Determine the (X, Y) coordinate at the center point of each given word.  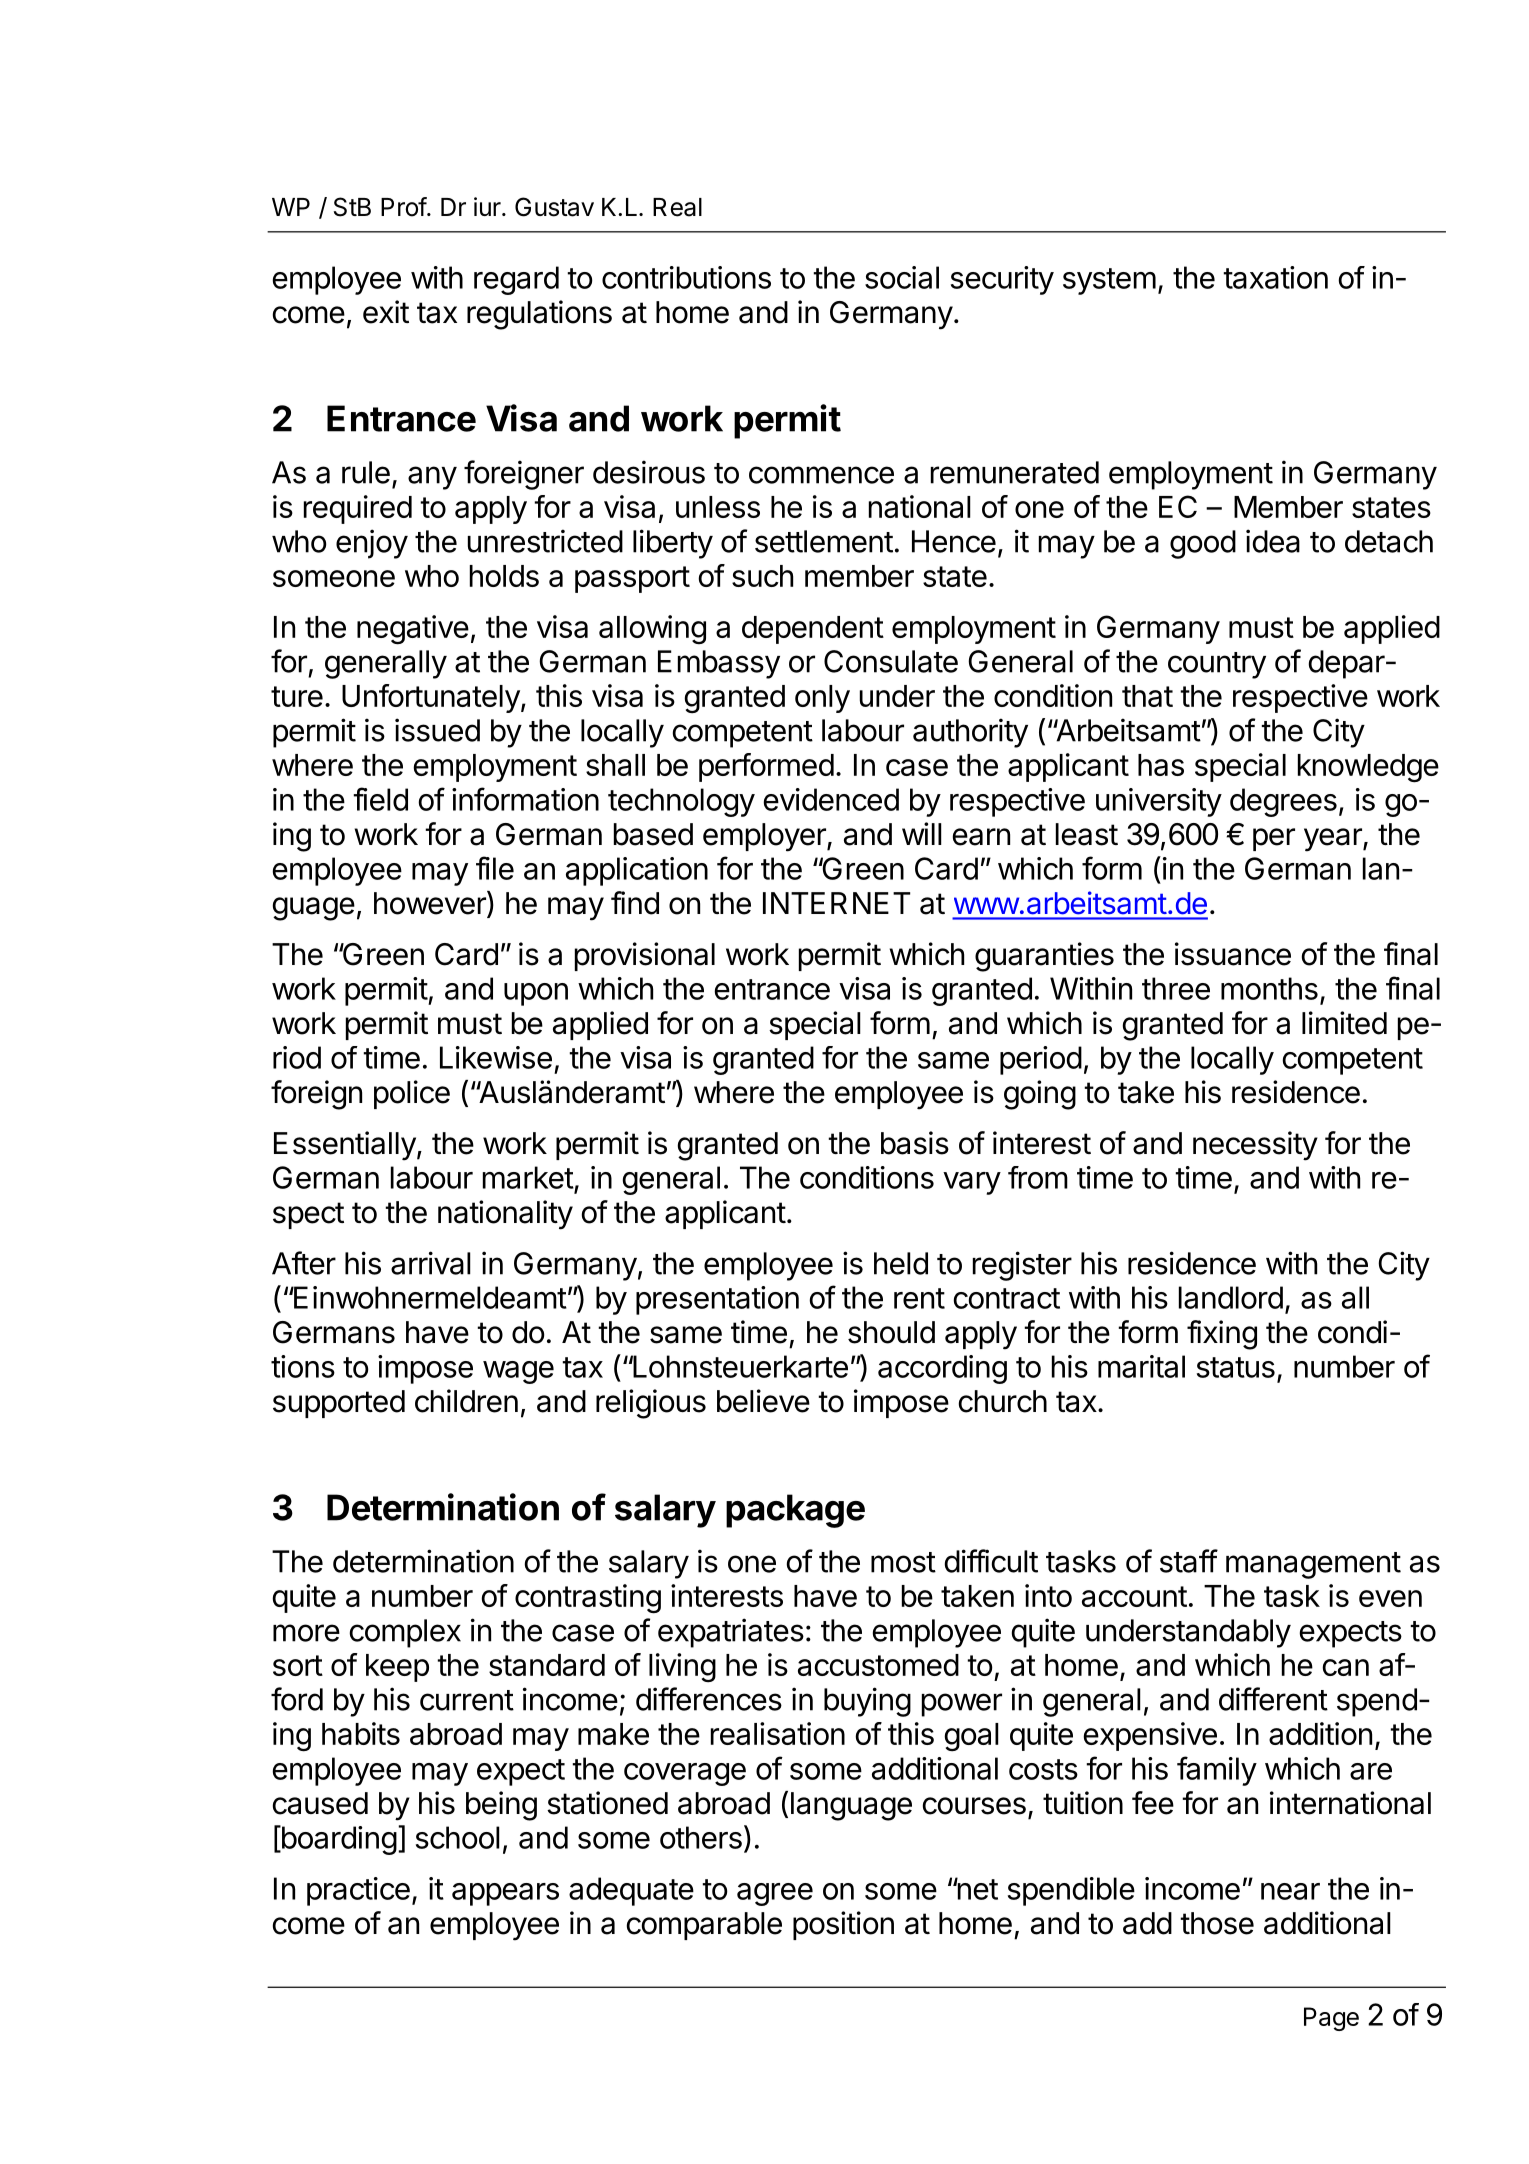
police (412, 1094)
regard (516, 280)
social (902, 277)
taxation (1275, 277)
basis (915, 1143)
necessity (1255, 1146)
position (843, 1925)
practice (358, 1891)
